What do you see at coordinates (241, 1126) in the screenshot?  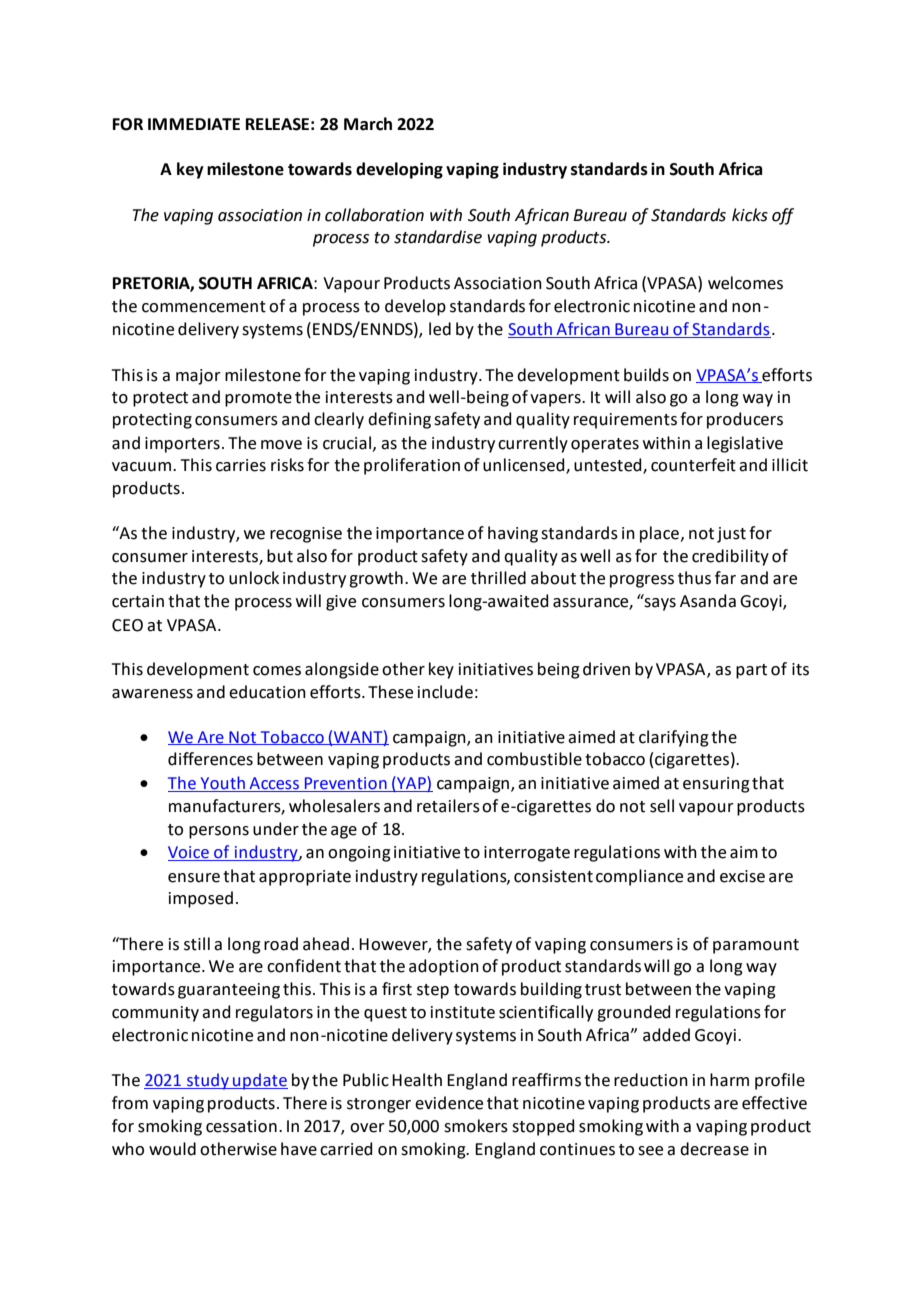 I see `cessation` at bounding box center [241, 1126].
